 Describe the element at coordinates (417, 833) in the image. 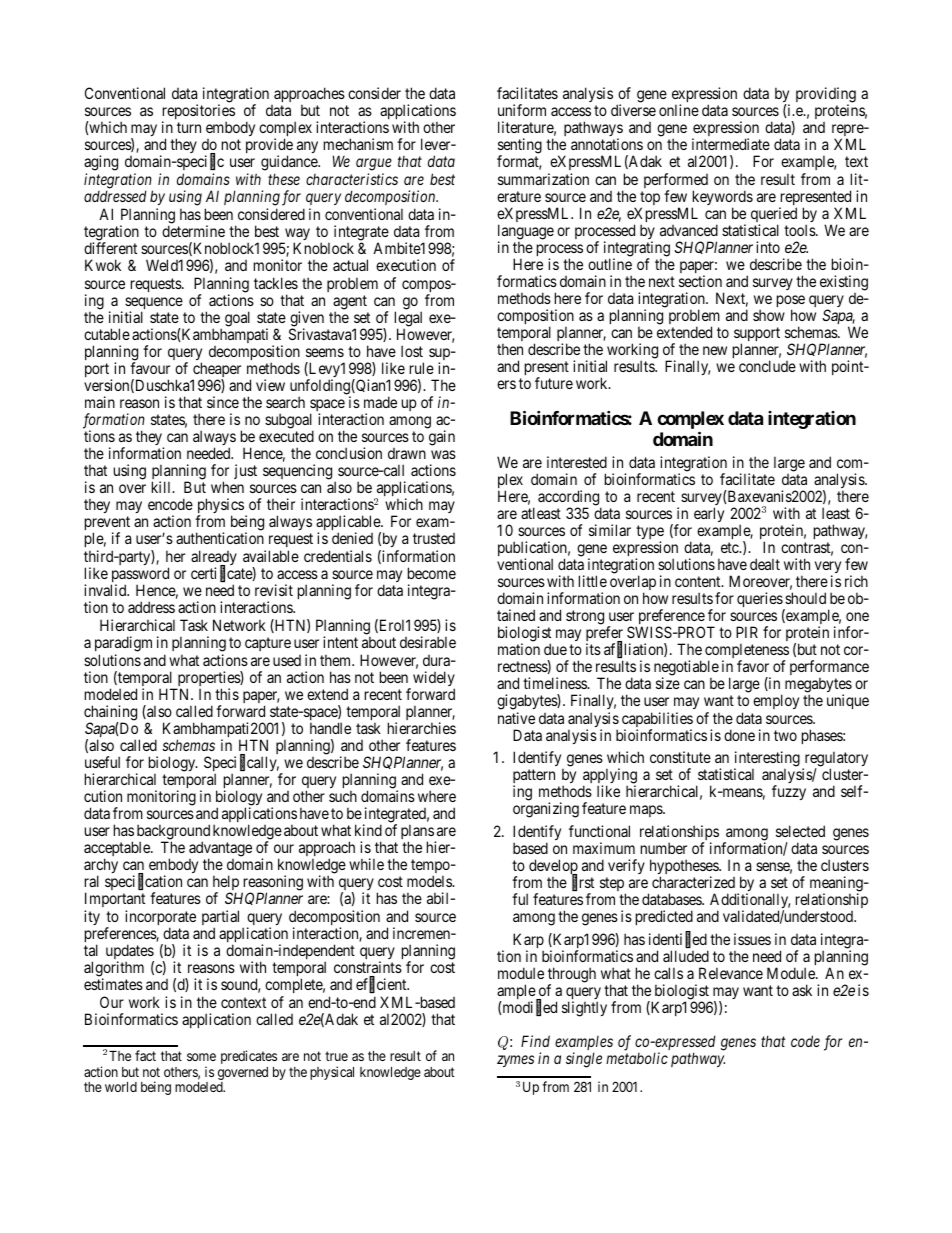

I see `plans` at that location.
